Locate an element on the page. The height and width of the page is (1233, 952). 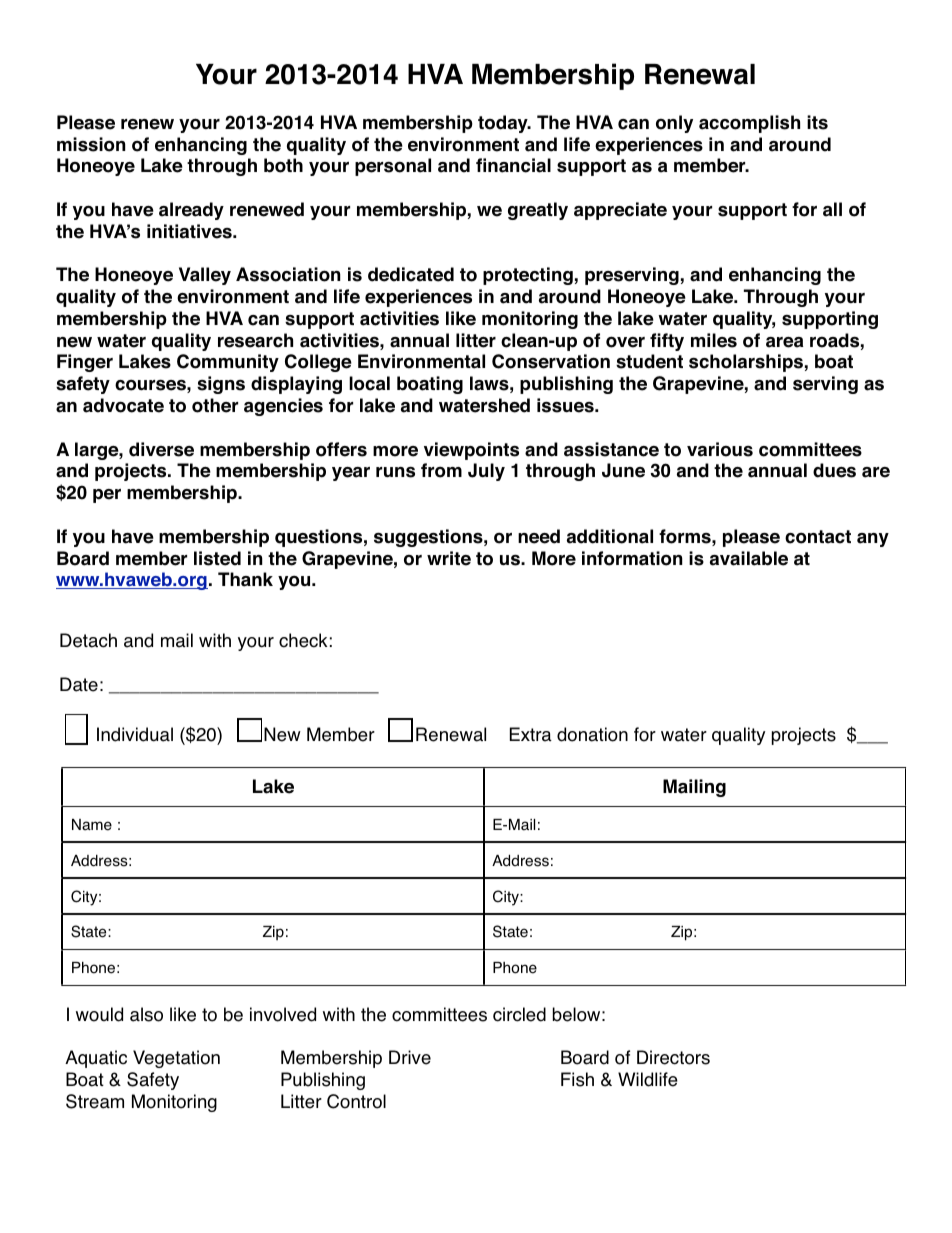
circled is located at coordinates (519, 1014).
